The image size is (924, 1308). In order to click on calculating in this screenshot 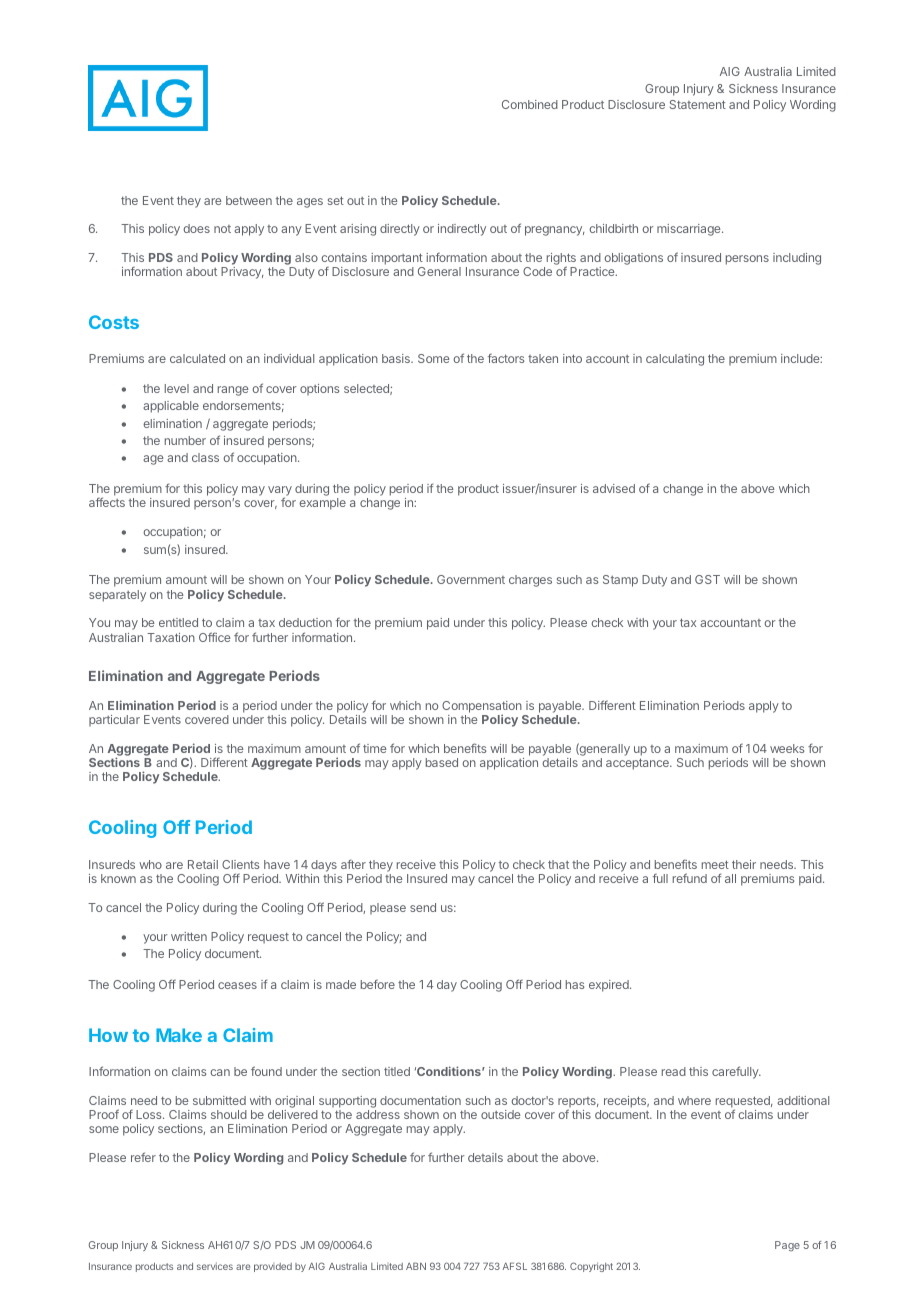, I will do `click(675, 360)`.
